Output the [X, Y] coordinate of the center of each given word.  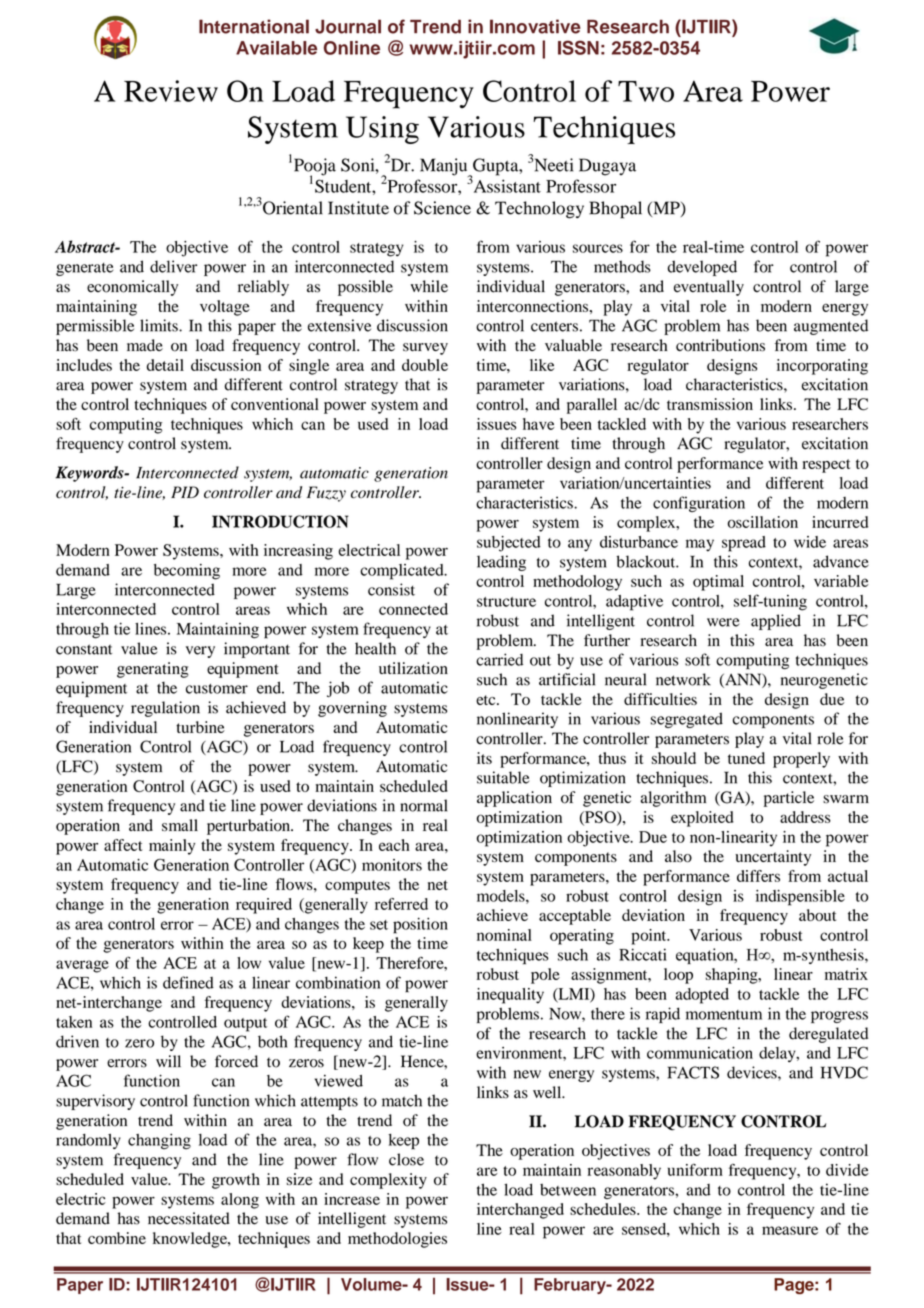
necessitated [189, 1218]
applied [776, 622]
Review [171, 91]
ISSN [578, 47]
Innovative [535, 26]
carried [499, 659]
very [200, 652]
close [406, 1159]
